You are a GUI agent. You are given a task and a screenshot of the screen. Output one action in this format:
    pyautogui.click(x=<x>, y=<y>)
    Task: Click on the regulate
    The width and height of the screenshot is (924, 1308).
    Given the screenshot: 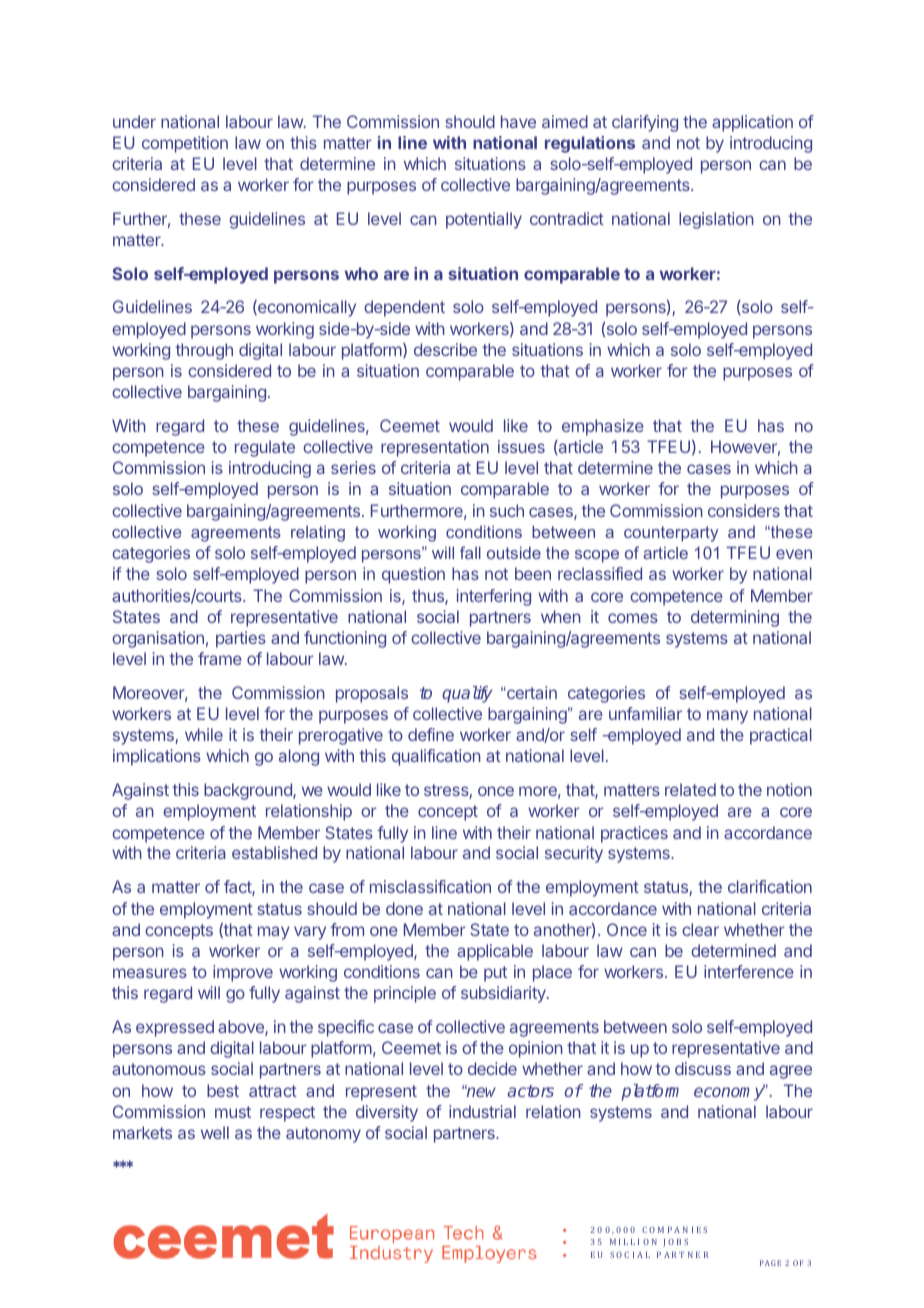 What is the action you would take?
    pyautogui.click(x=265, y=448)
